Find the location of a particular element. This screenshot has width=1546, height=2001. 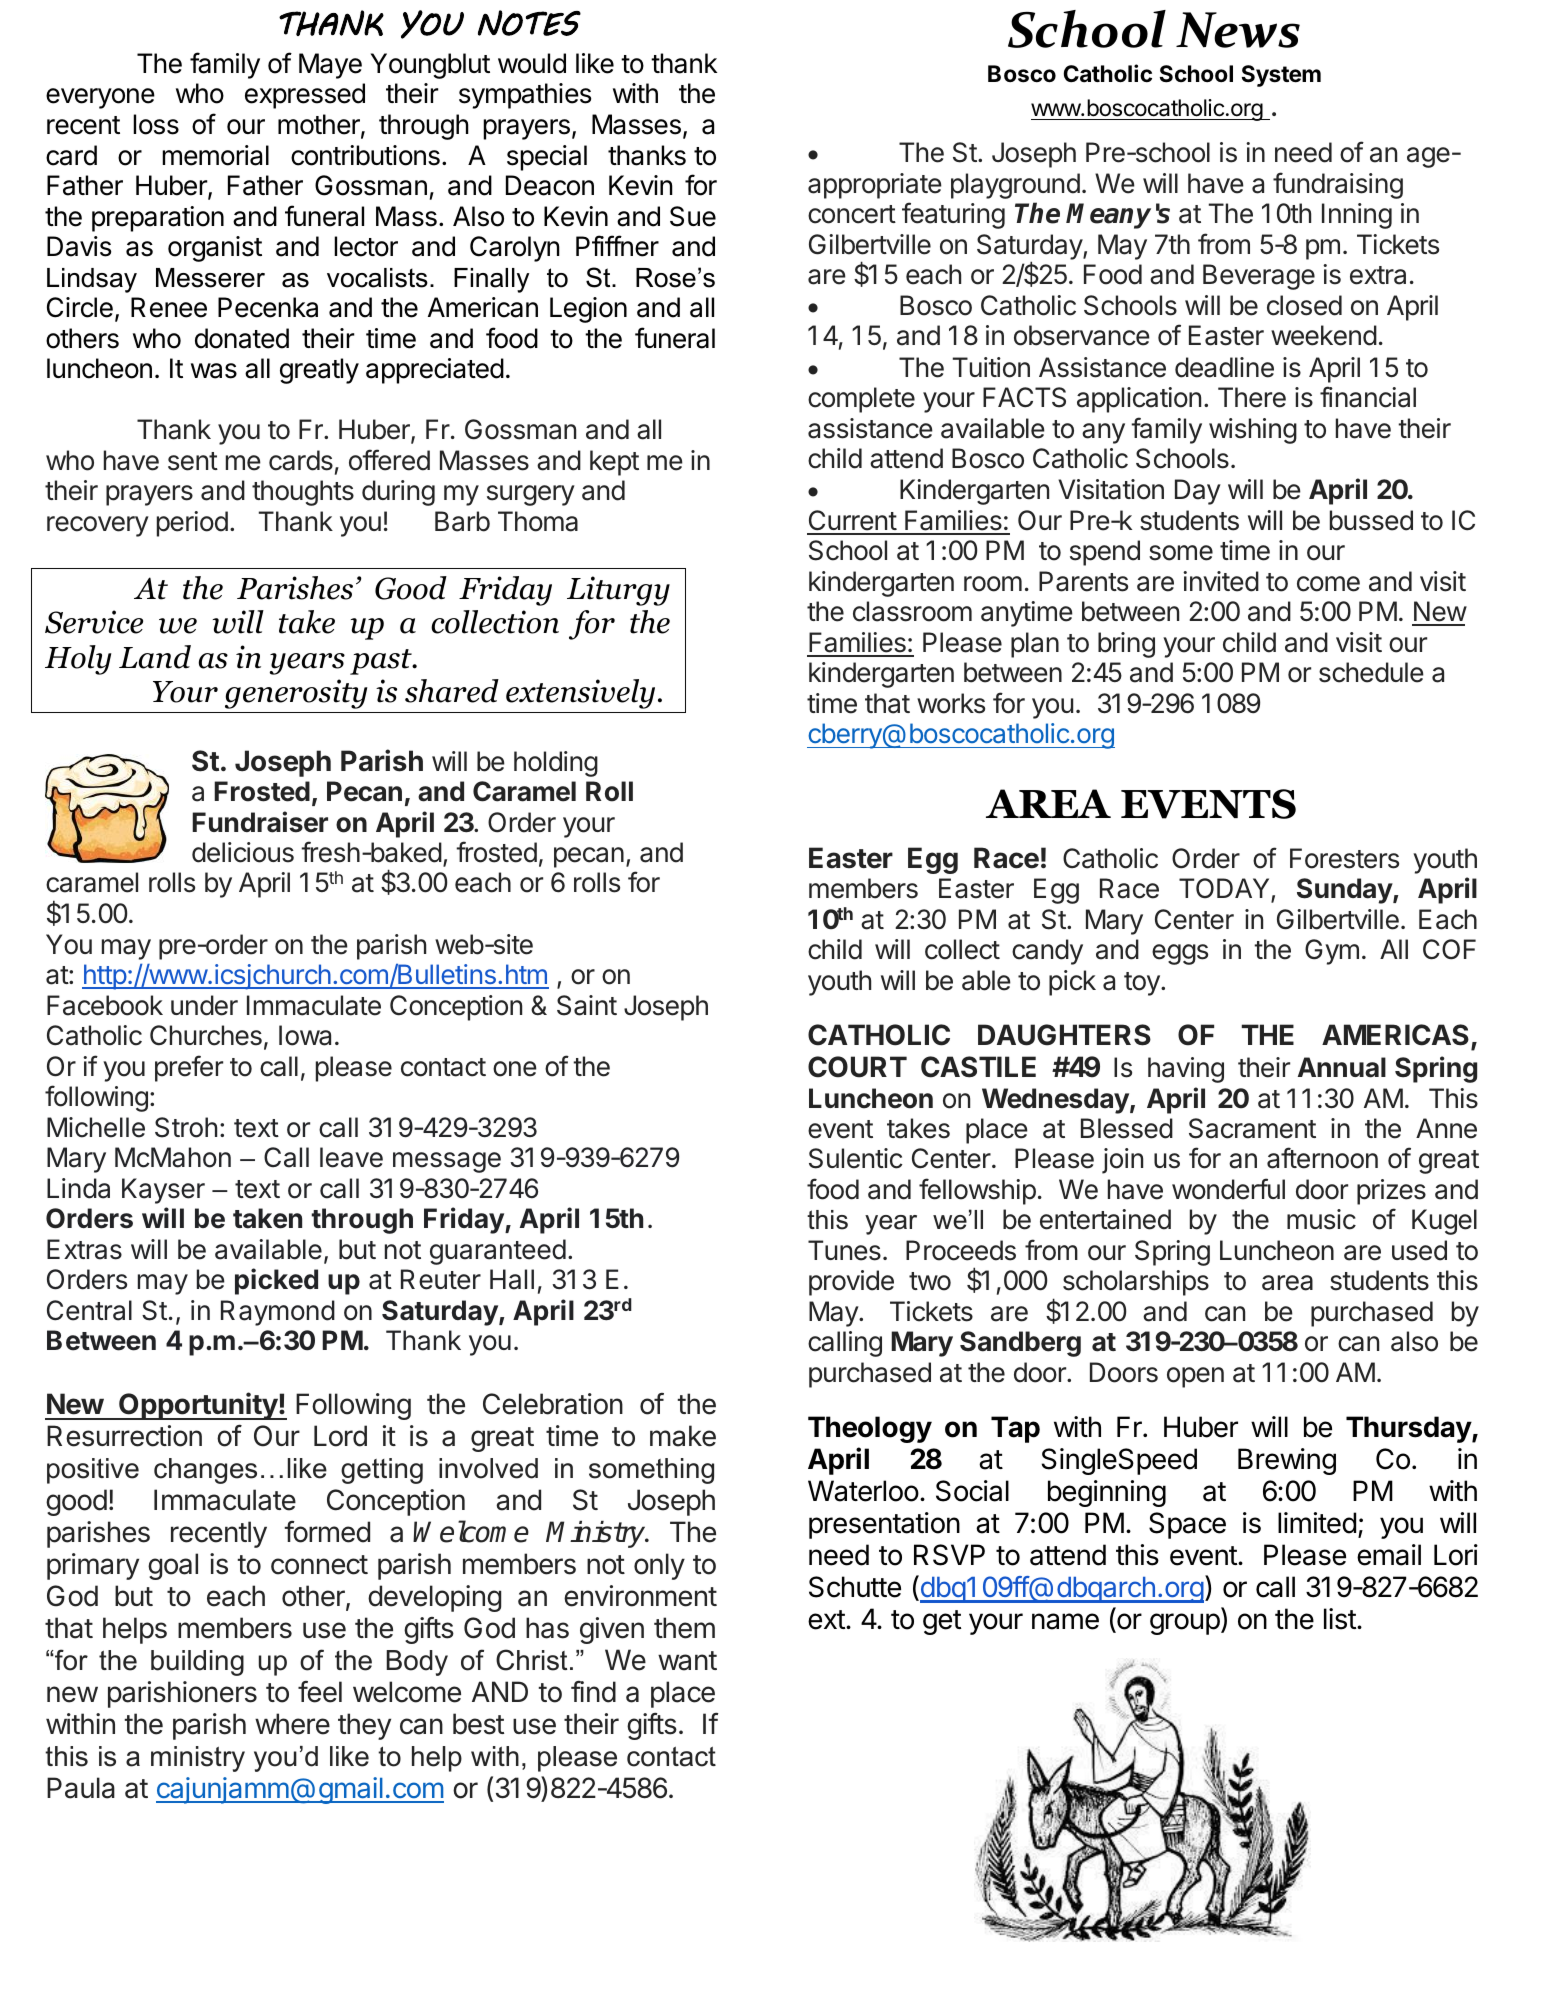

prefer is located at coordinates (189, 1068).
